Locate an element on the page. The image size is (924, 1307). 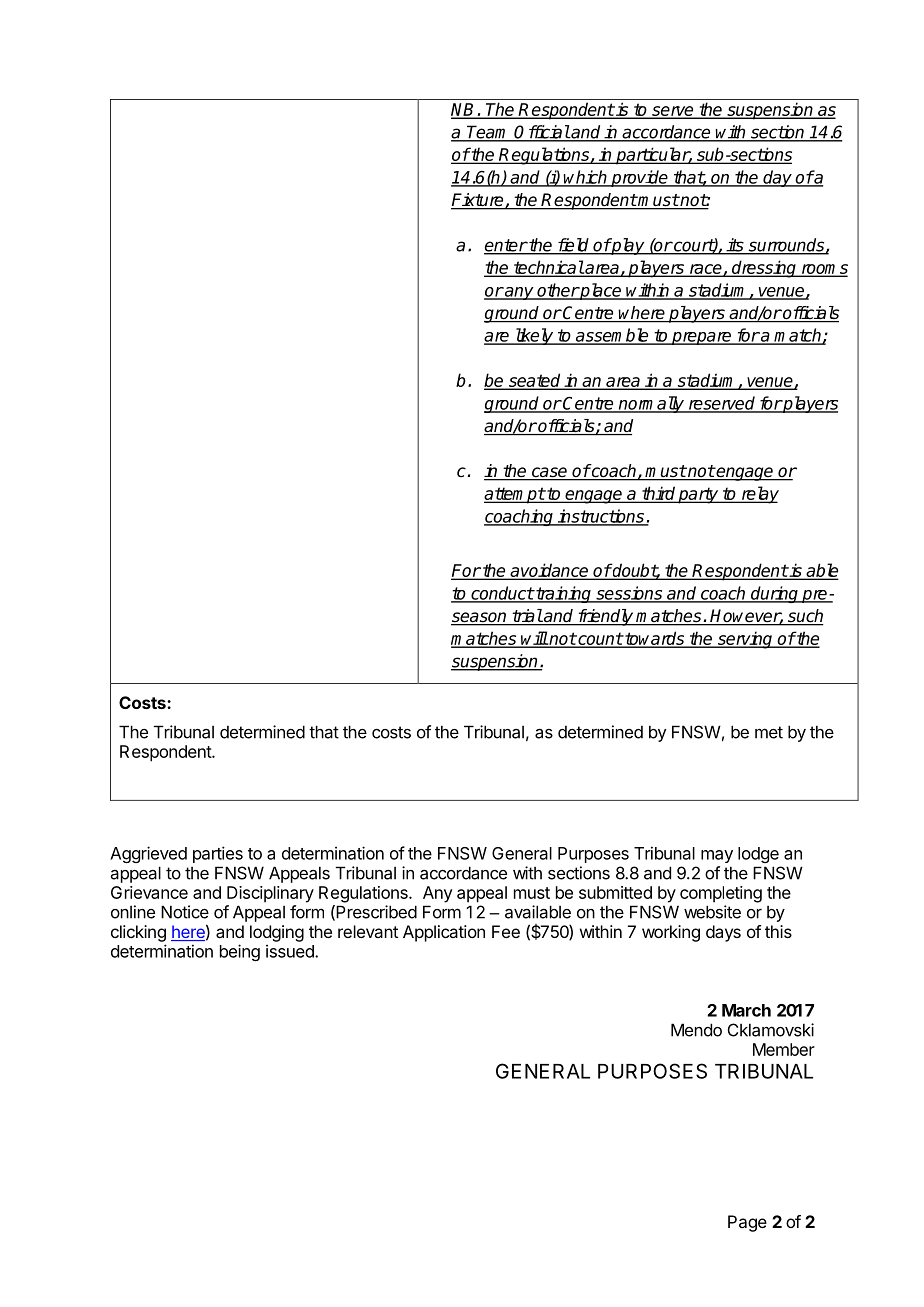
training is located at coordinates (564, 594).
